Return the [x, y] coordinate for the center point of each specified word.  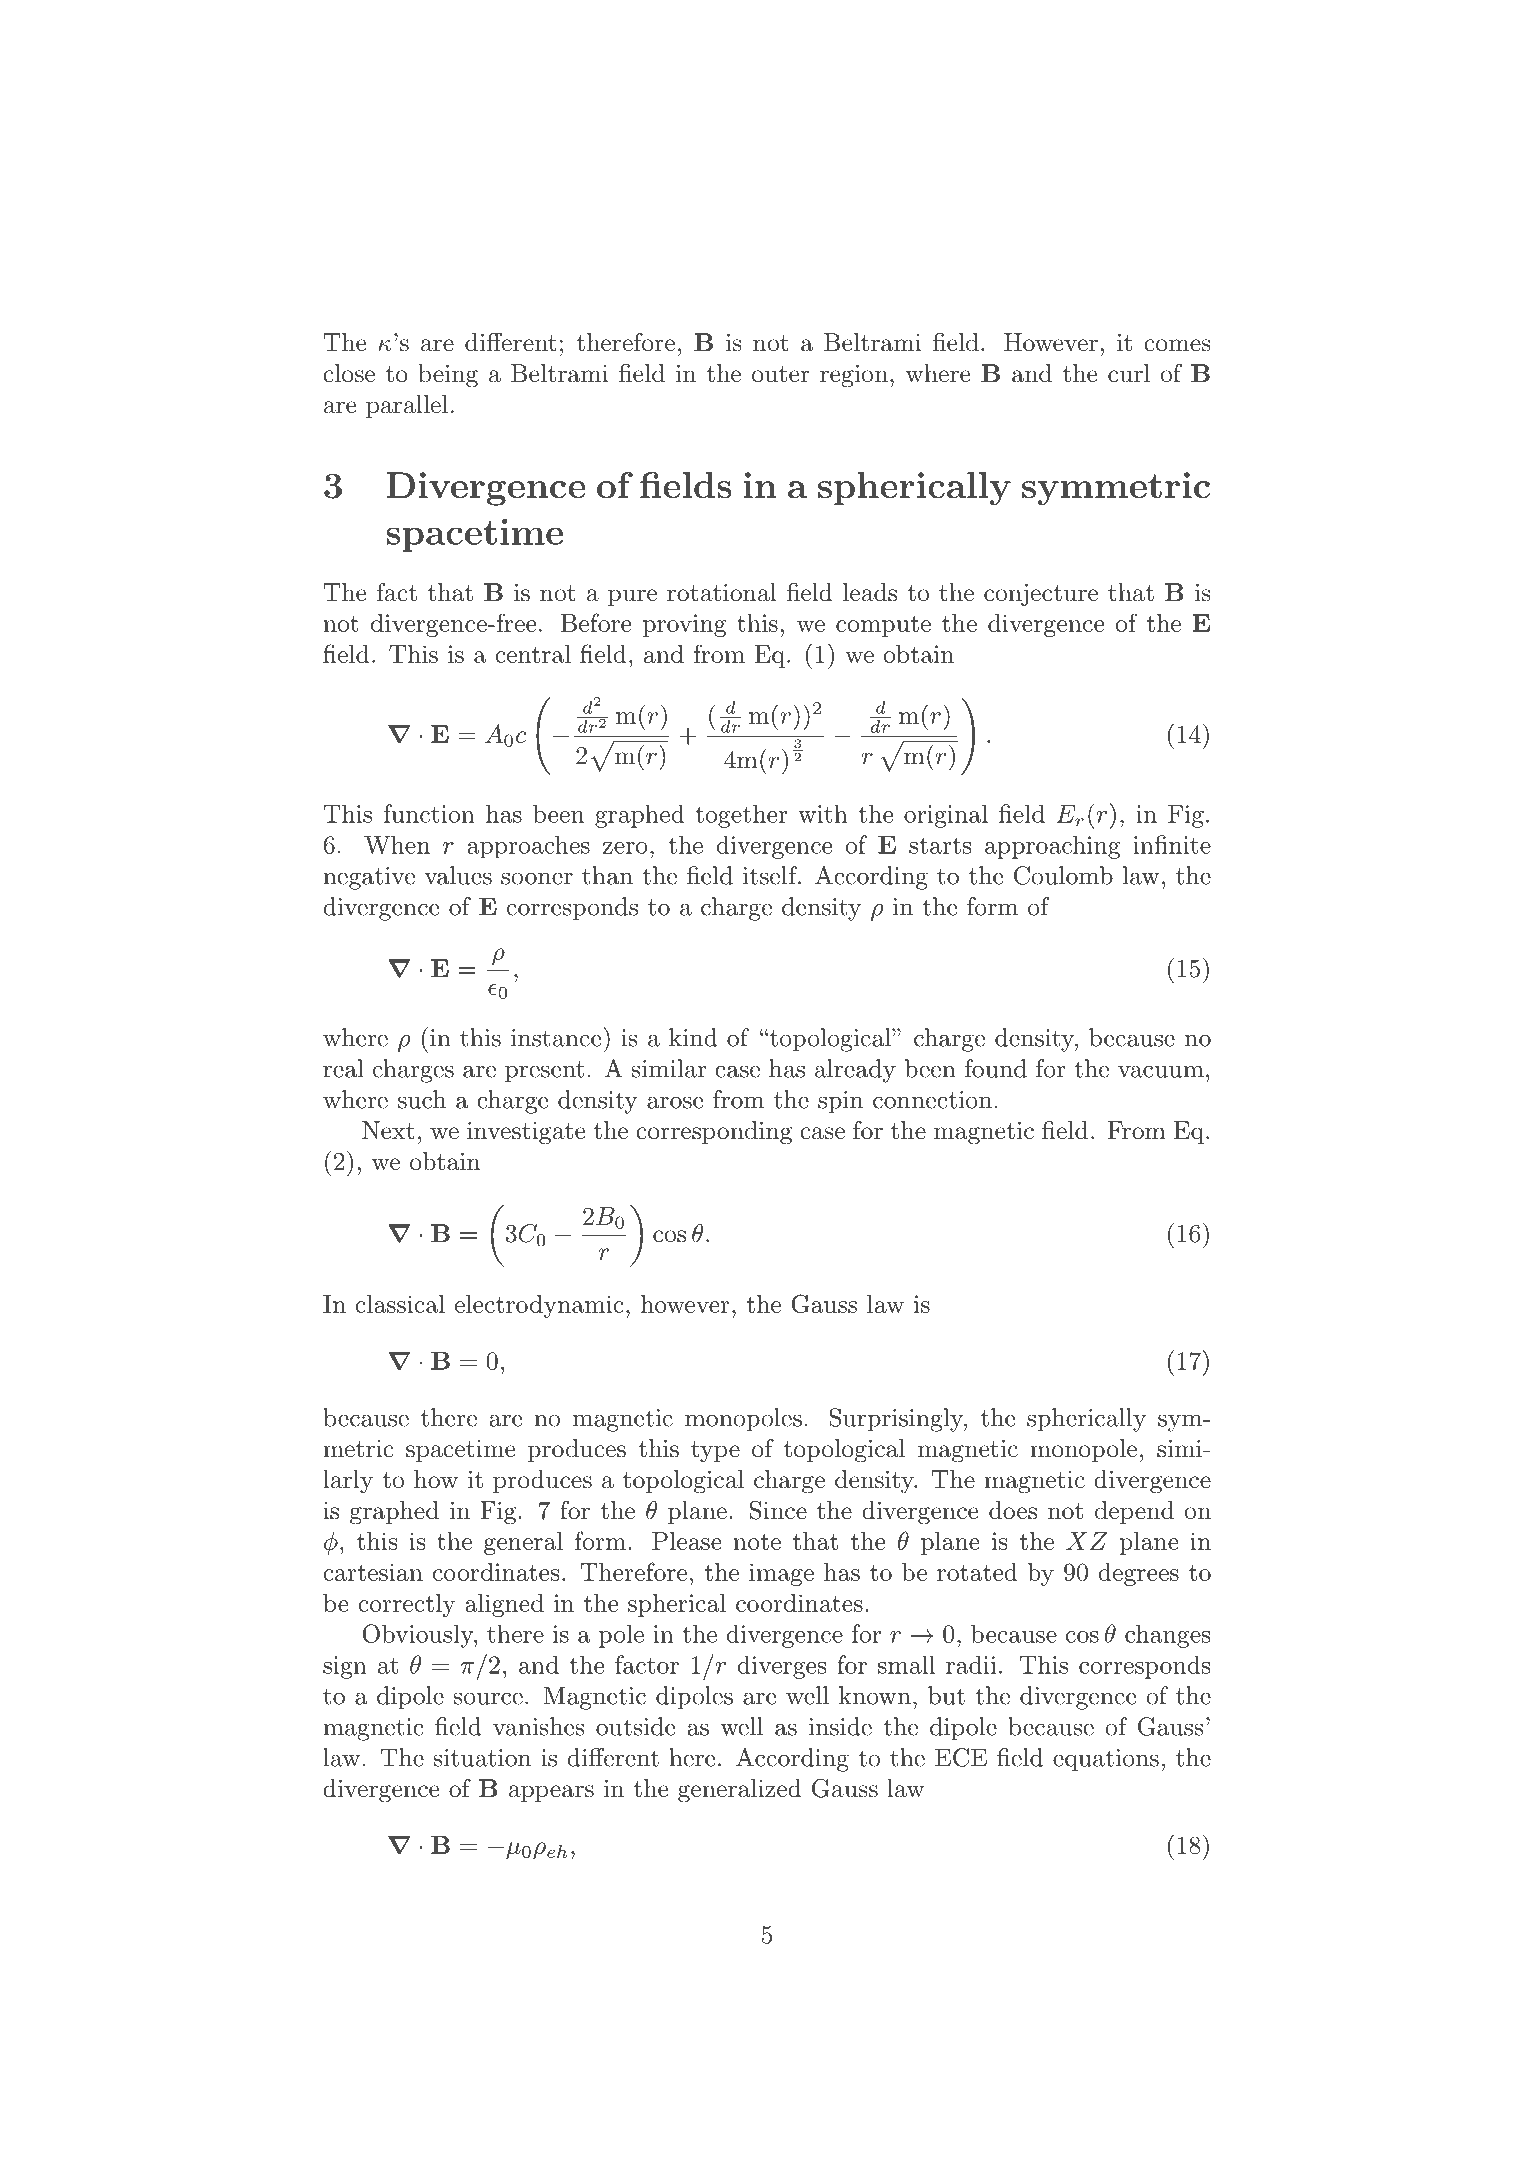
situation [482, 1758]
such [422, 1099]
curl [1129, 373]
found [996, 1068]
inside [840, 1726]
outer [781, 374]
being [448, 376]
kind [693, 1037]
